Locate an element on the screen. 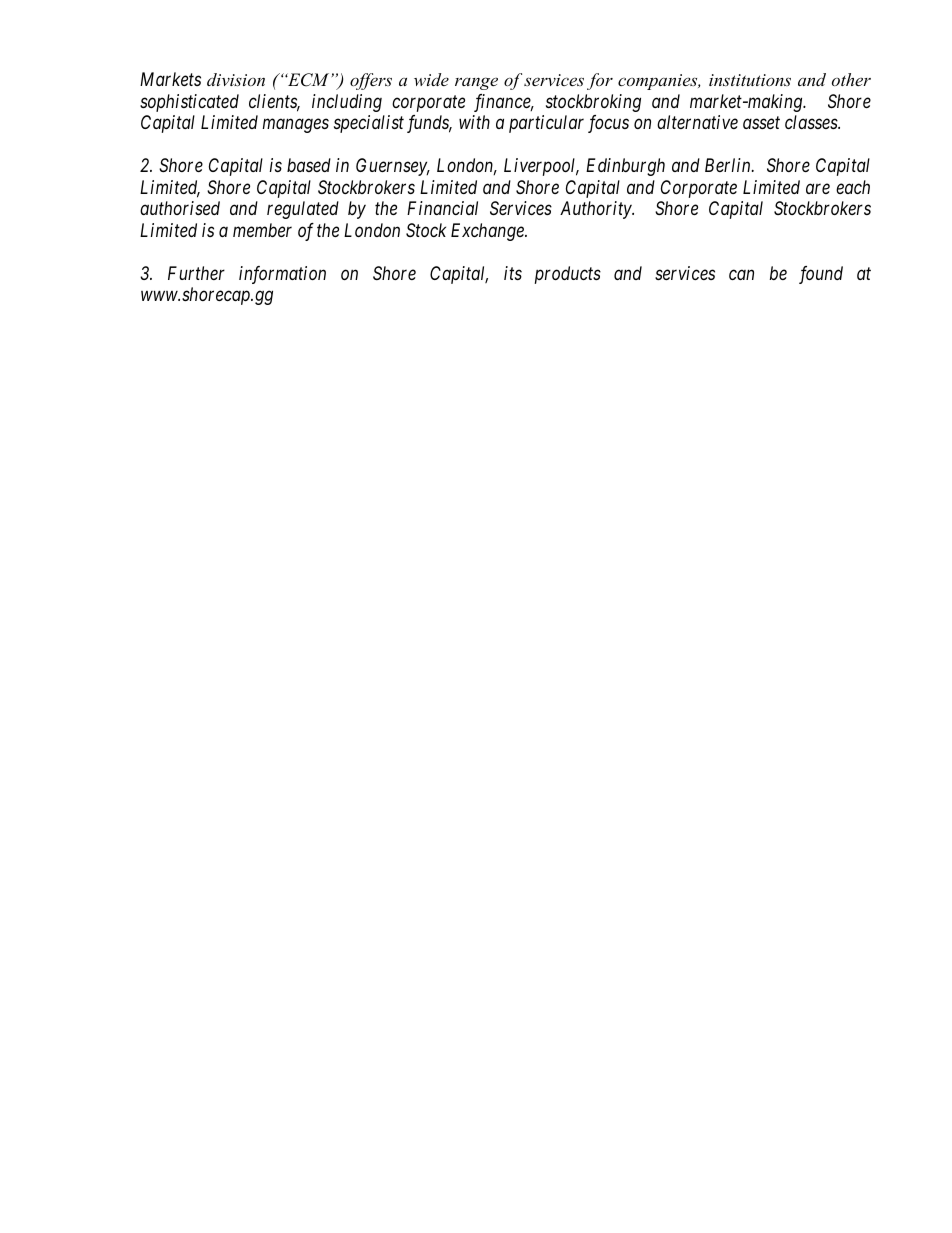 This screenshot has width=952, height=1233. based is located at coordinates (309, 165).
